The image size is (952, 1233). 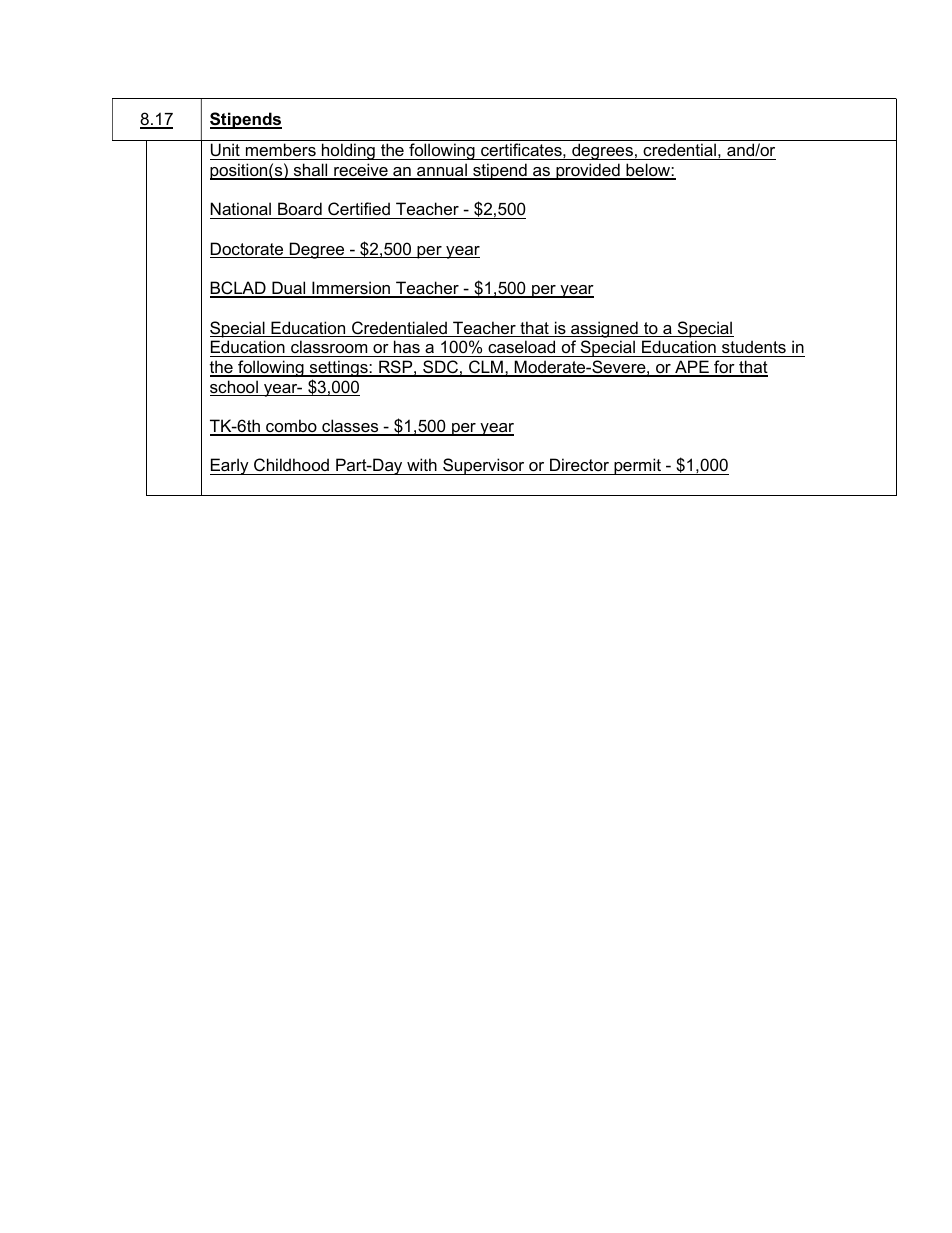 What do you see at coordinates (442, 171) in the screenshot?
I see `annual` at bounding box center [442, 171].
